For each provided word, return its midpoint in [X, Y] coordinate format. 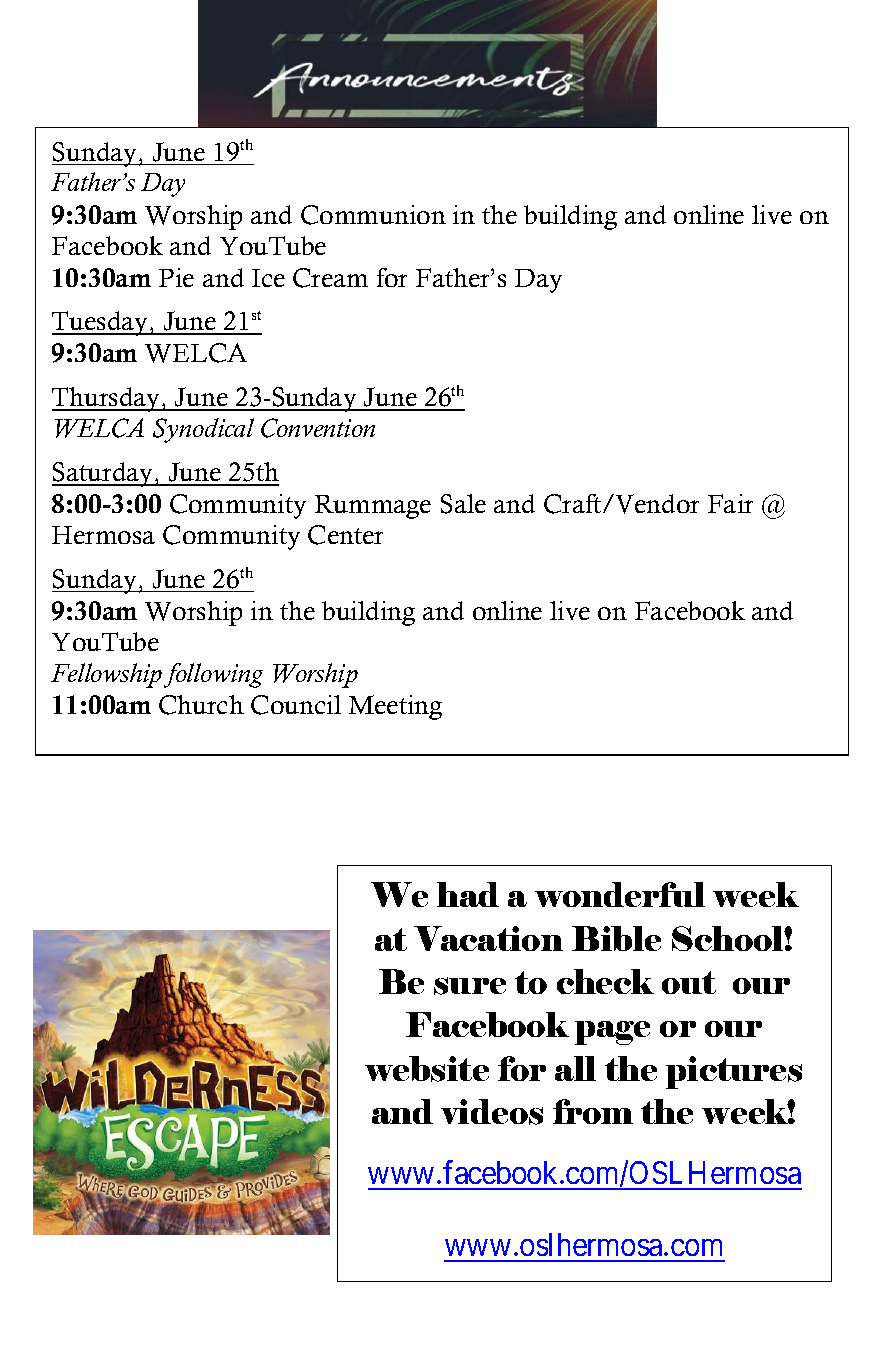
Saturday [104, 474]
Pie [176, 277]
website [427, 1069]
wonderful [620, 894]
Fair [730, 503]
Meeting [395, 707]
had [468, 894]
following [213, 675]
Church [201, 705]
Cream [330, 278]
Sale [463, 504]
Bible [616, 938]
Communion [373, 215]
